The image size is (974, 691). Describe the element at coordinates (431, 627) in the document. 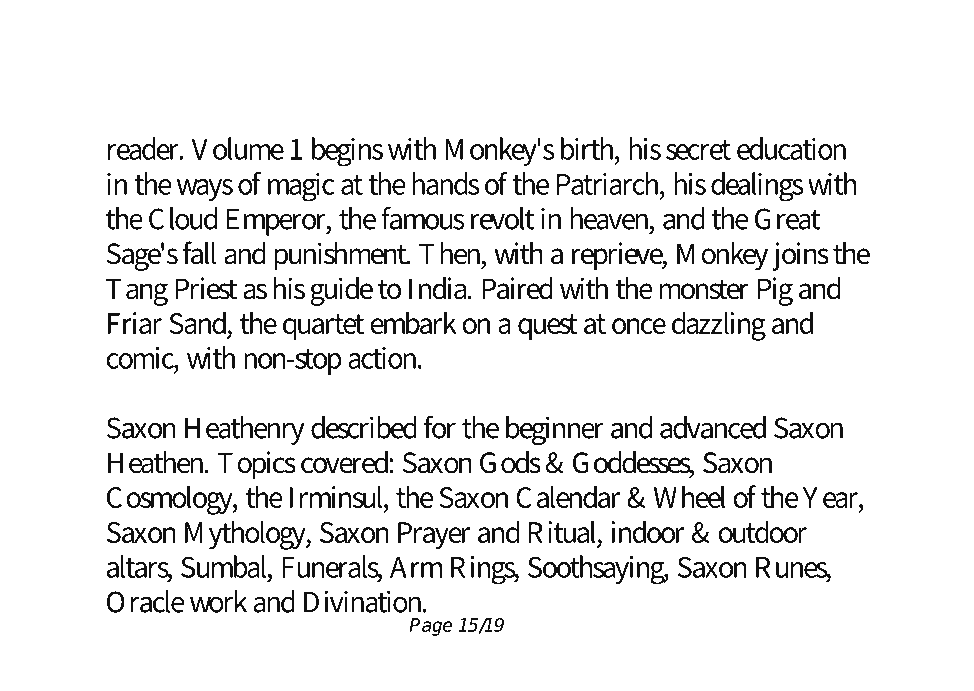

I see `Page` at that location.
